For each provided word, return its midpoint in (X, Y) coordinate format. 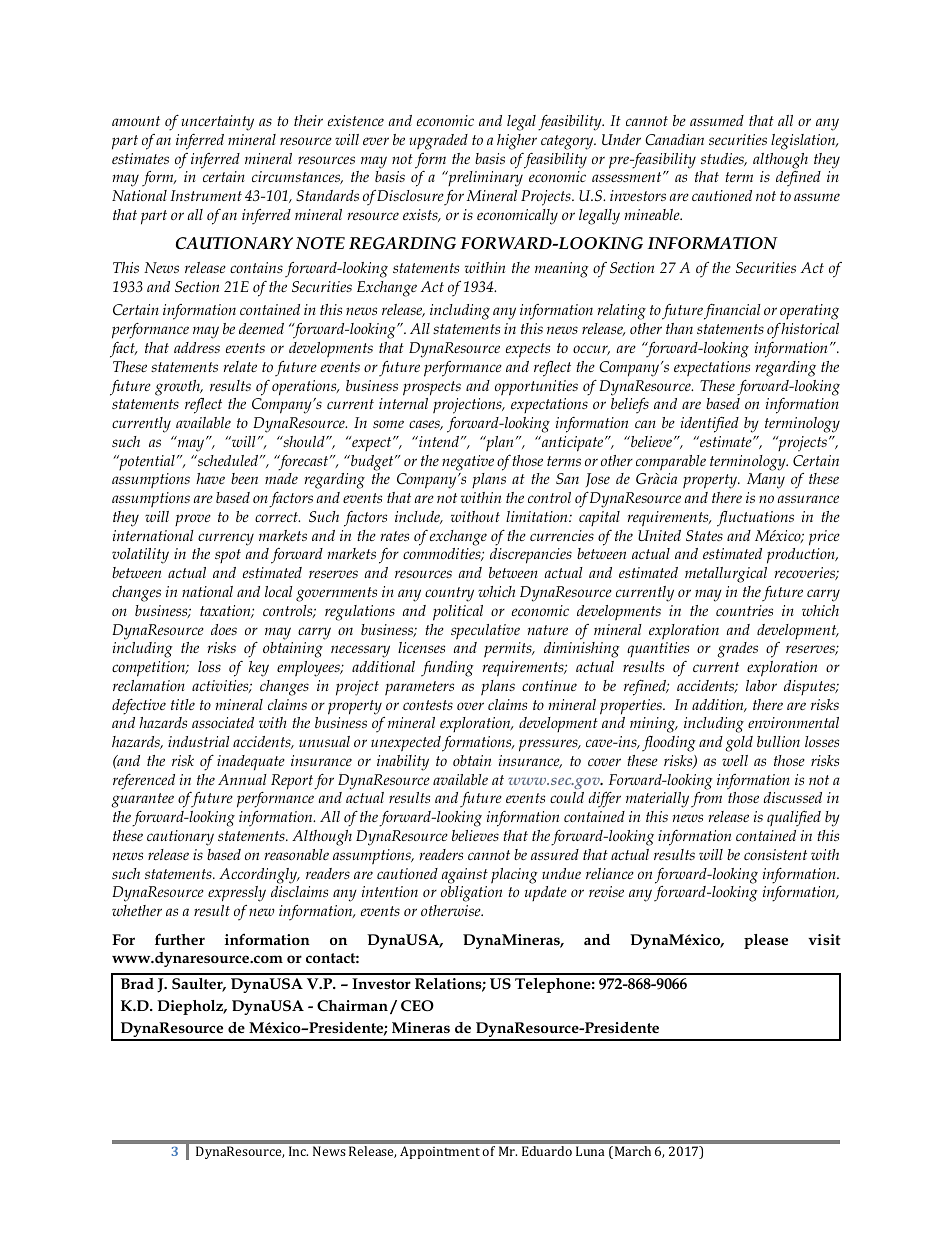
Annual (242, 779)
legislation (804, 142)
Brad (137, 983)
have (210, 478)
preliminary (484, 179)
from (706, 800)
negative (468, 463)
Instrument (206, 195)
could (567, 797)
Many (766, 481)
